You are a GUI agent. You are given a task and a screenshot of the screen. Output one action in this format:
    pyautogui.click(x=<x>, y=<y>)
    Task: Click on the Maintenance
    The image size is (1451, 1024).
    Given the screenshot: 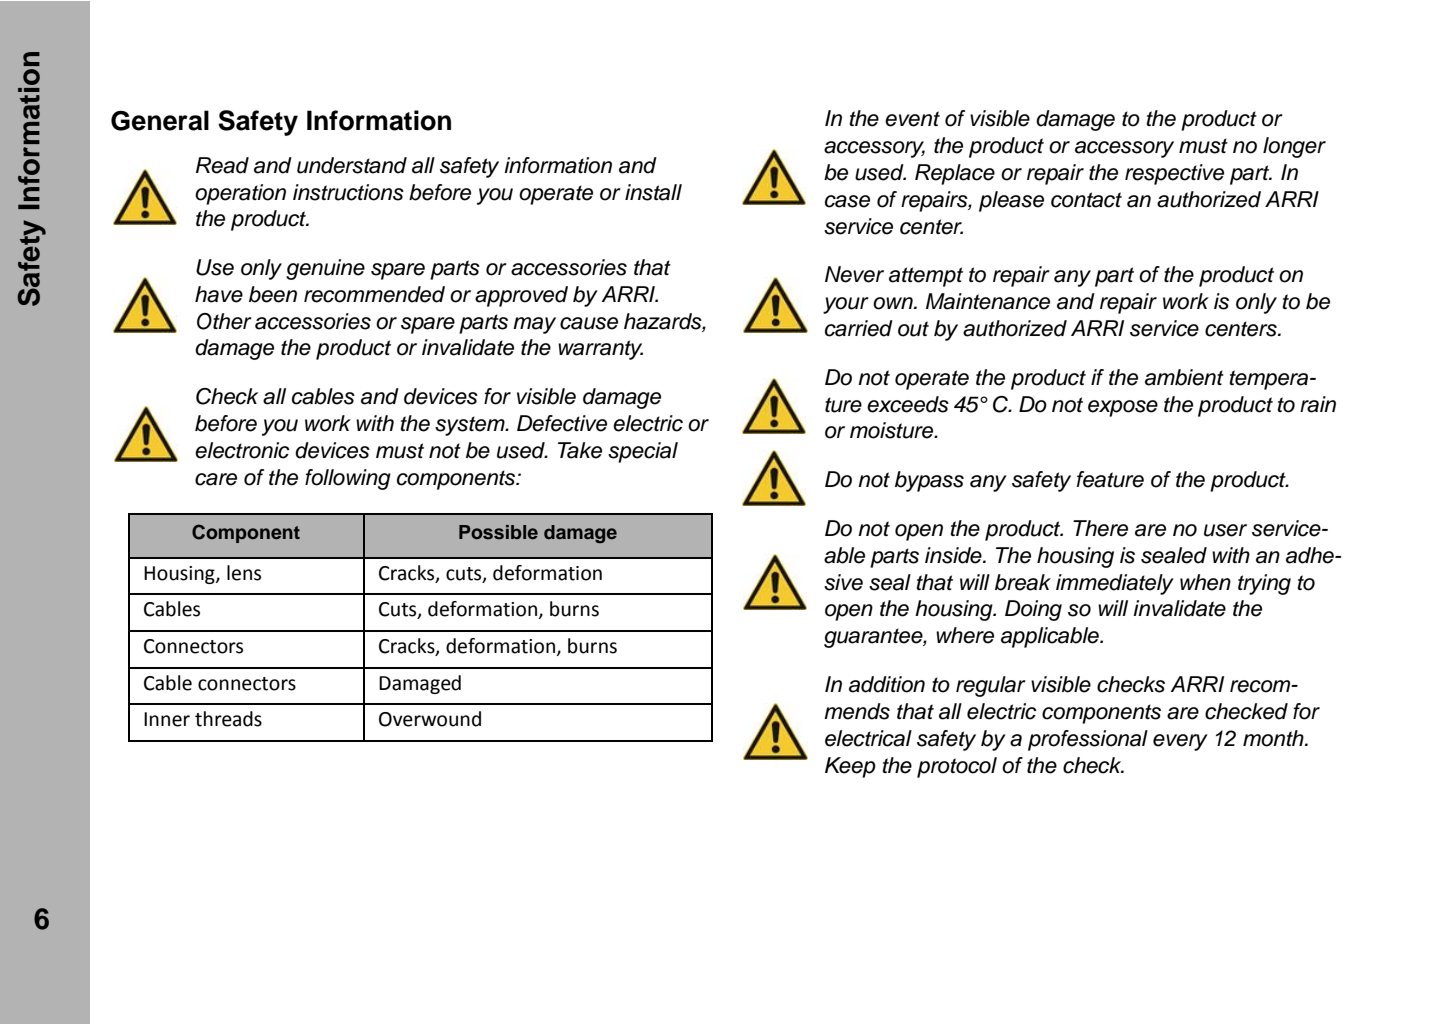 What is the action you would take?
    pyautogui.click(x=988, y=301)
